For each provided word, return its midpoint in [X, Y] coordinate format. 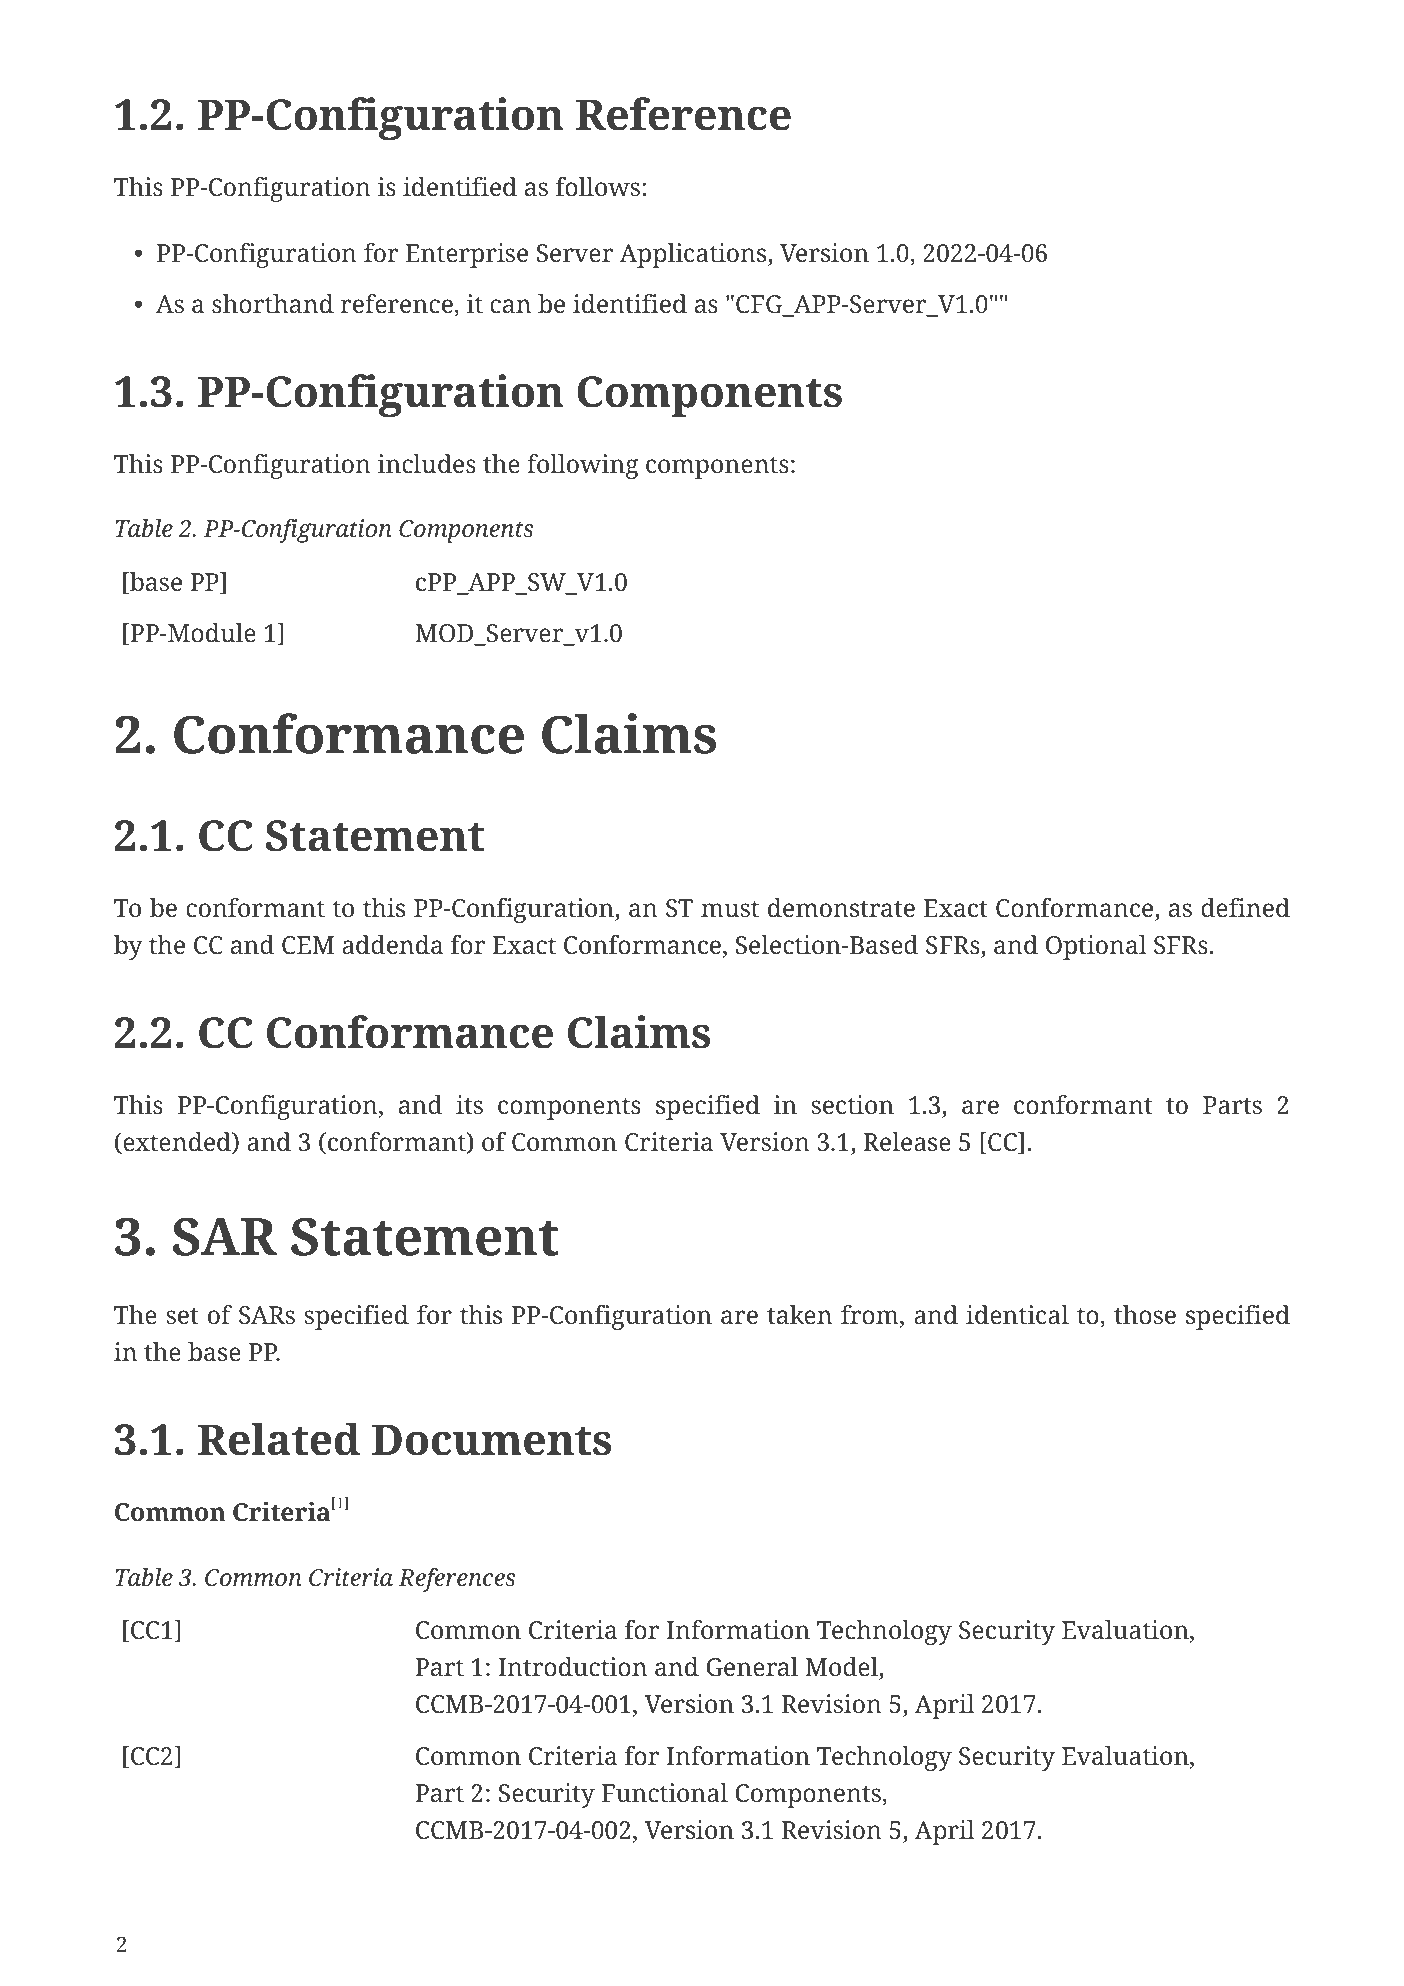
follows [598, 187]
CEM [308, 945]
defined [1245, 908]
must [730, 909]
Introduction [572, 1667]
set [182, 1316]
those [1145, 1315]
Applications [694, 255]
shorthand [273, 304]
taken [799, 1315]
